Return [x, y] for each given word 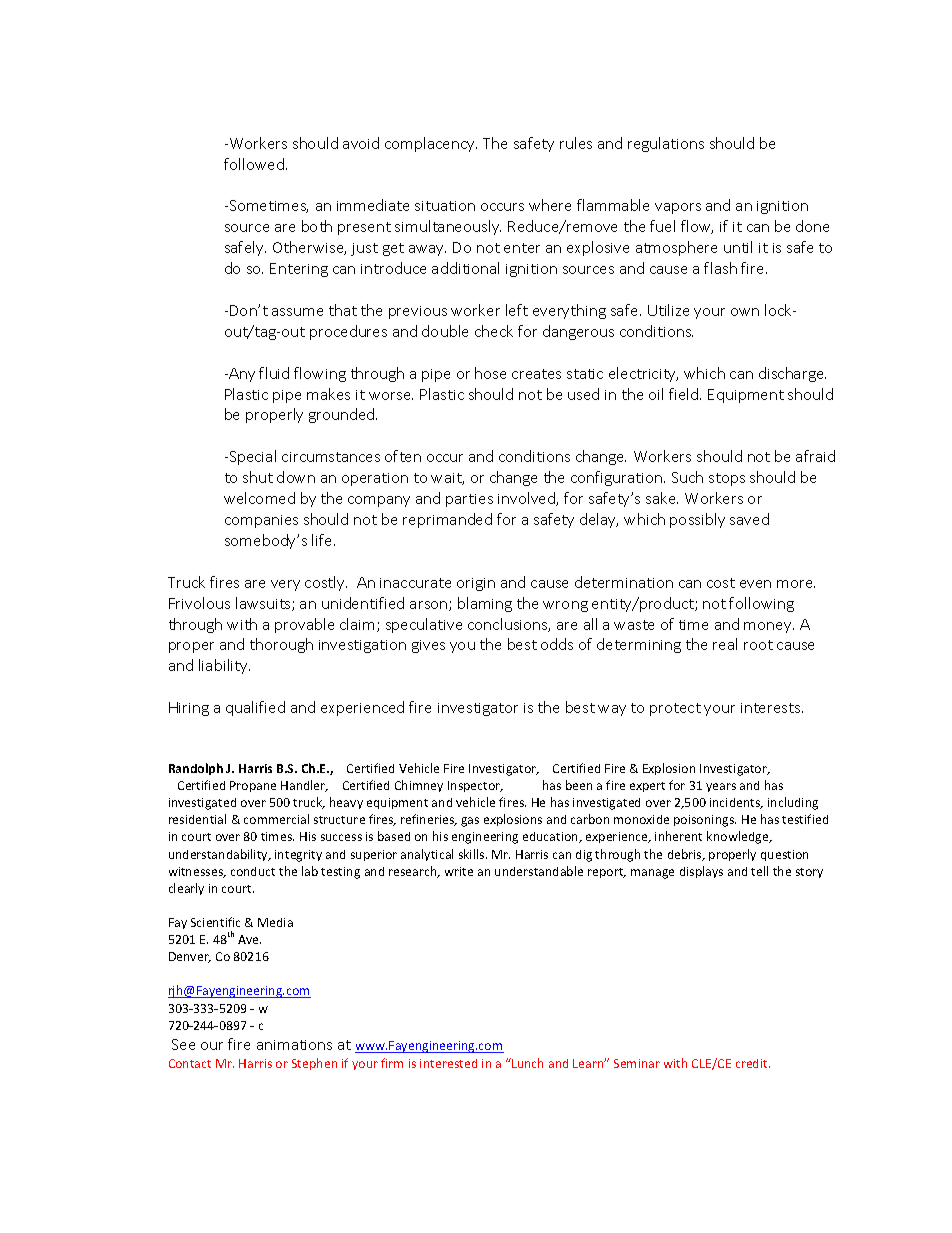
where [550, 205]
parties [469, 500]
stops [727, 479]
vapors [678, 208]
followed [254, 164]
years [721, 787]
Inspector [475, 786]
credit [753, 1063]
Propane [253, 786]
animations [294, 1045]
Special [251, 457]
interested [448, 1063]
